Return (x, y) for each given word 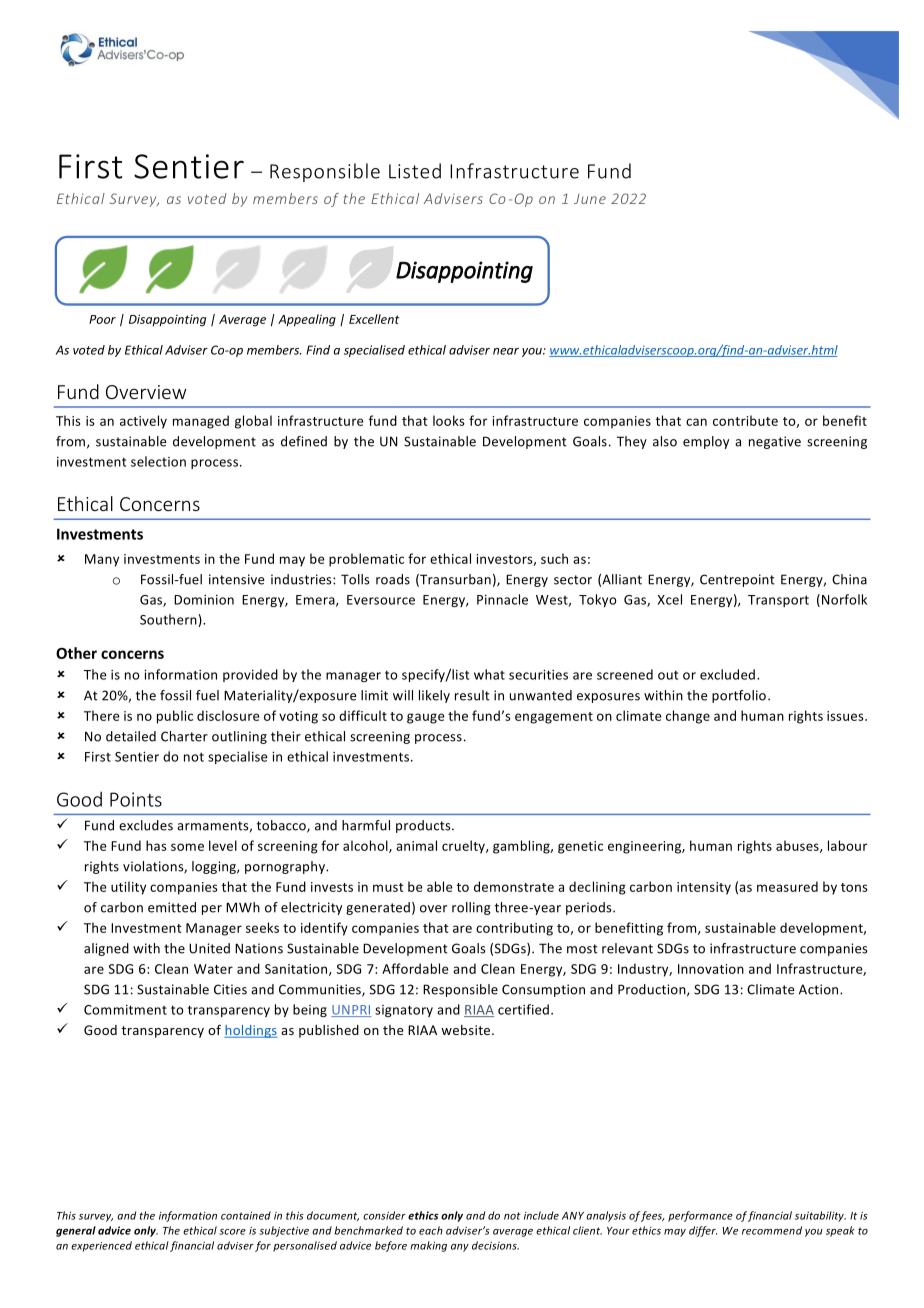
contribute (745, 420)
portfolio (739, 696)
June (590, 199)
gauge (426, 718)
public (175, 717)
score (232, 1232)
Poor (102, 319)
